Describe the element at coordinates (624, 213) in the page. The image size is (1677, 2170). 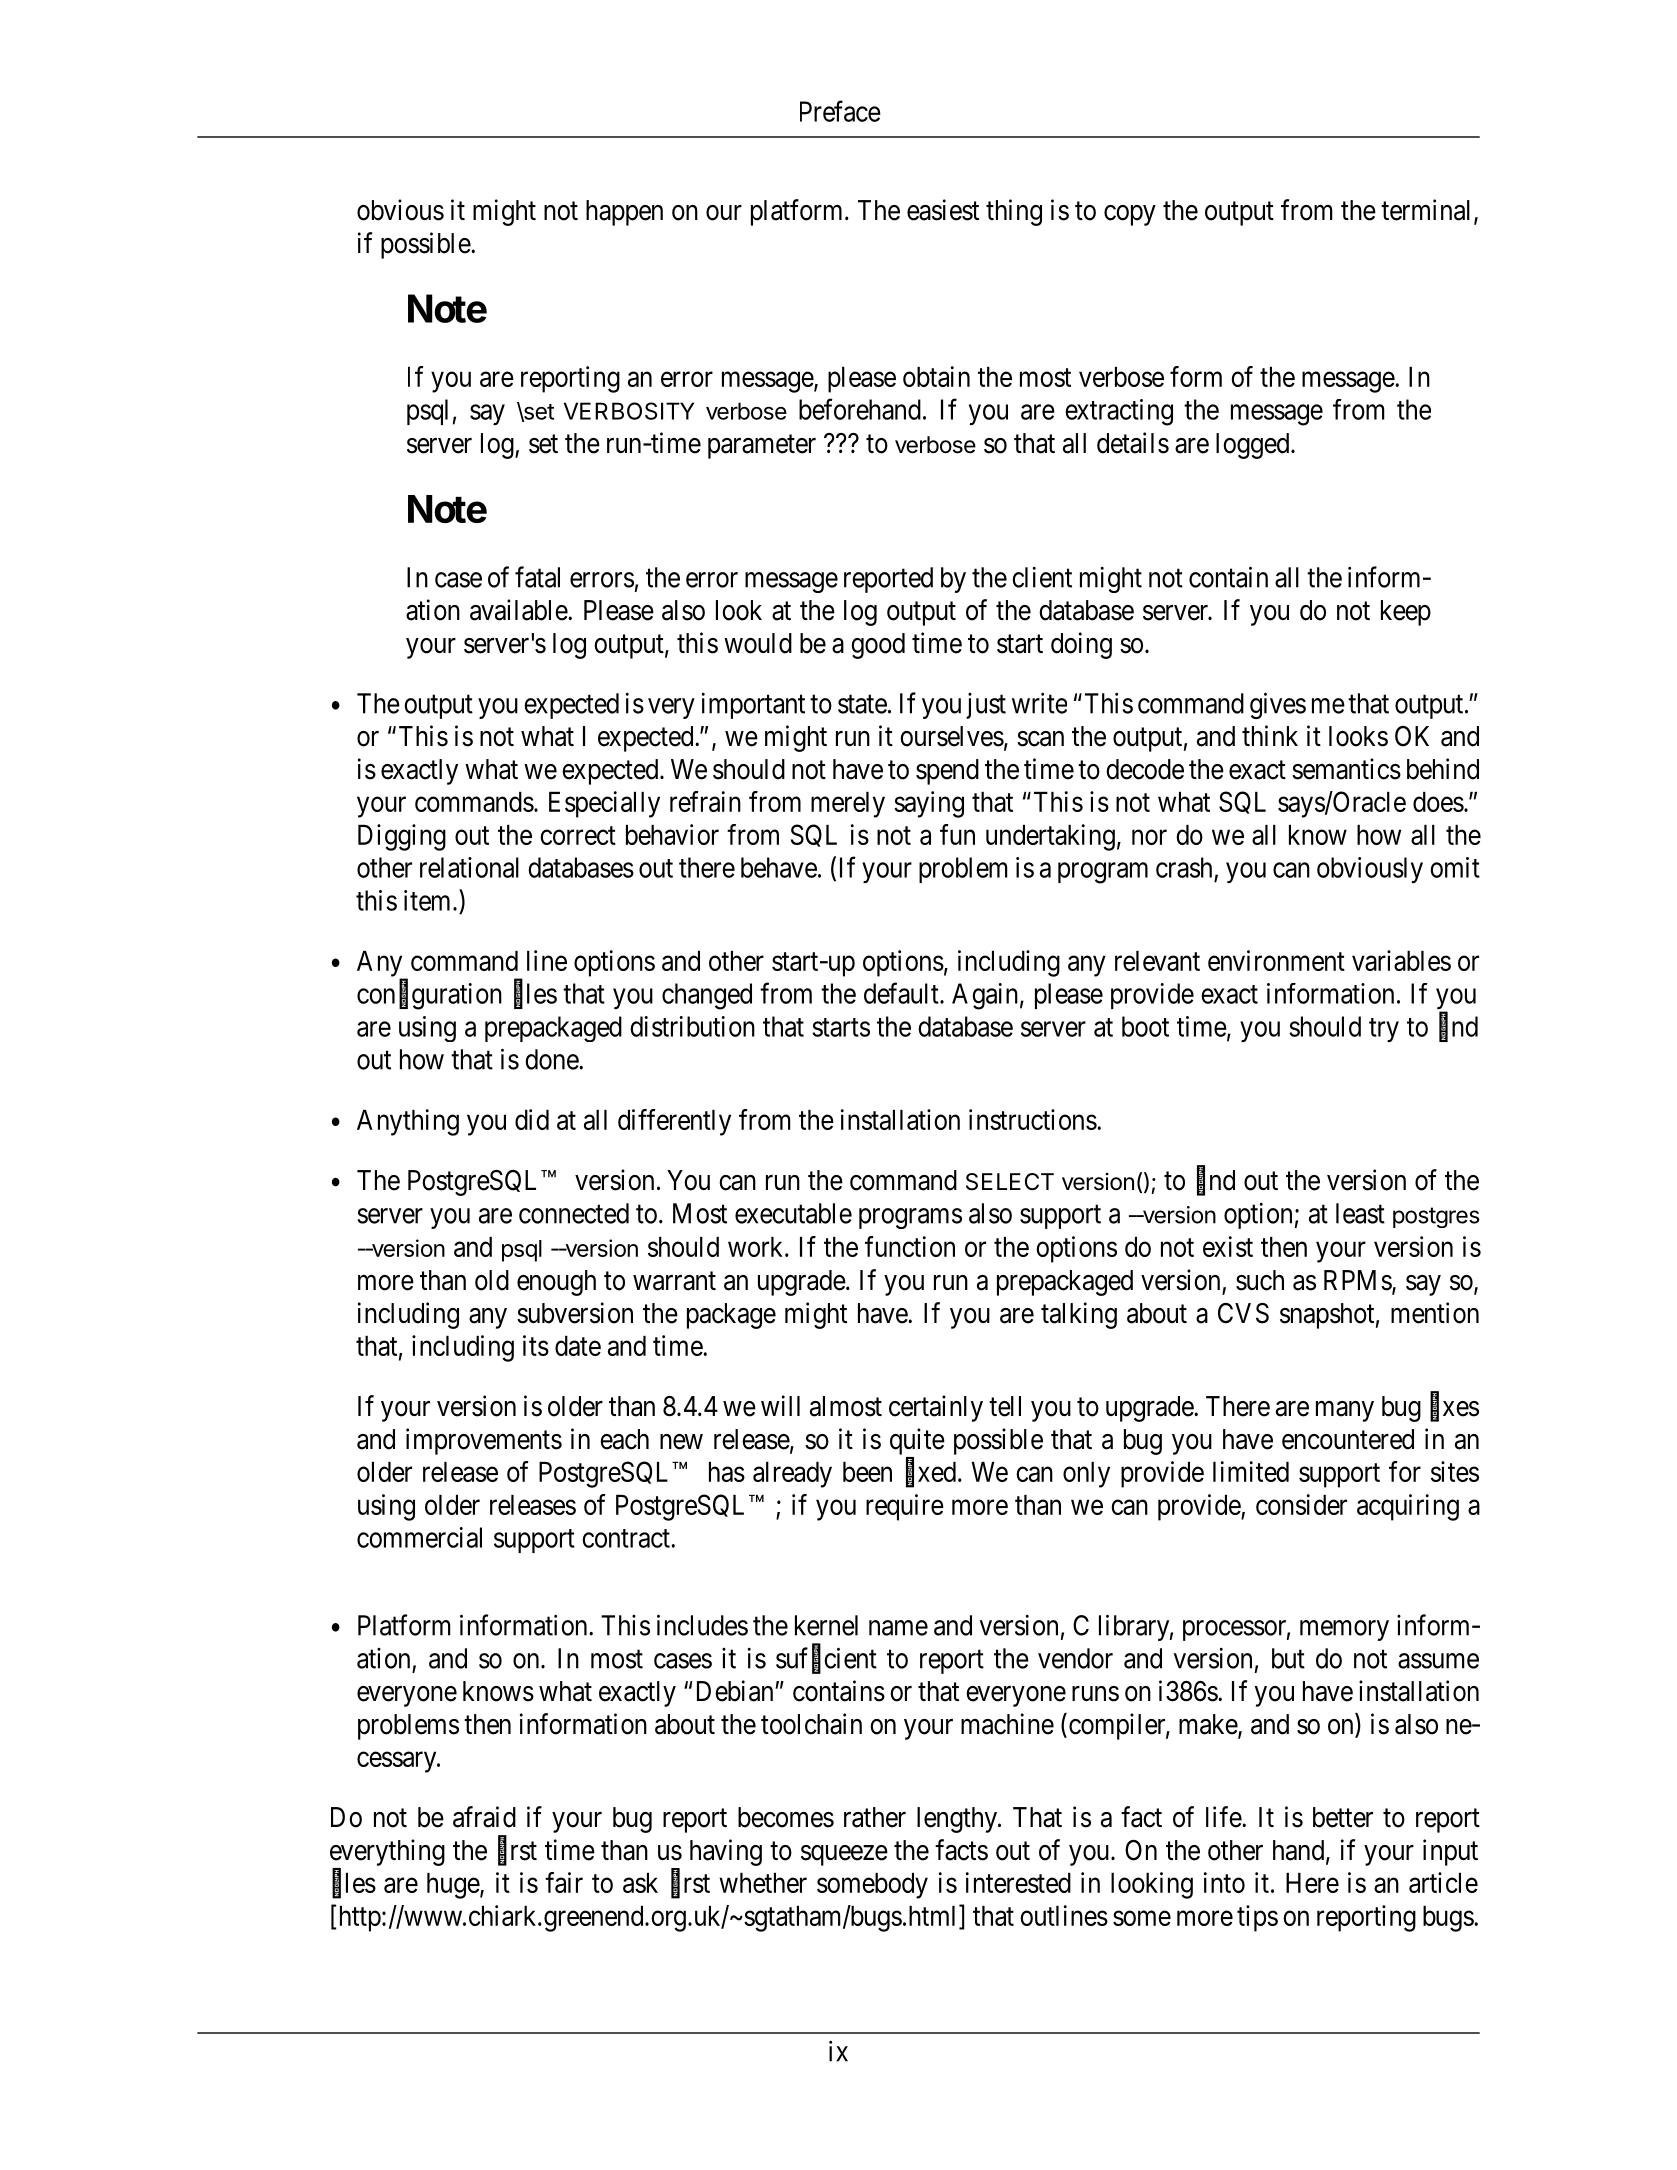
I see `happen` at that location.
